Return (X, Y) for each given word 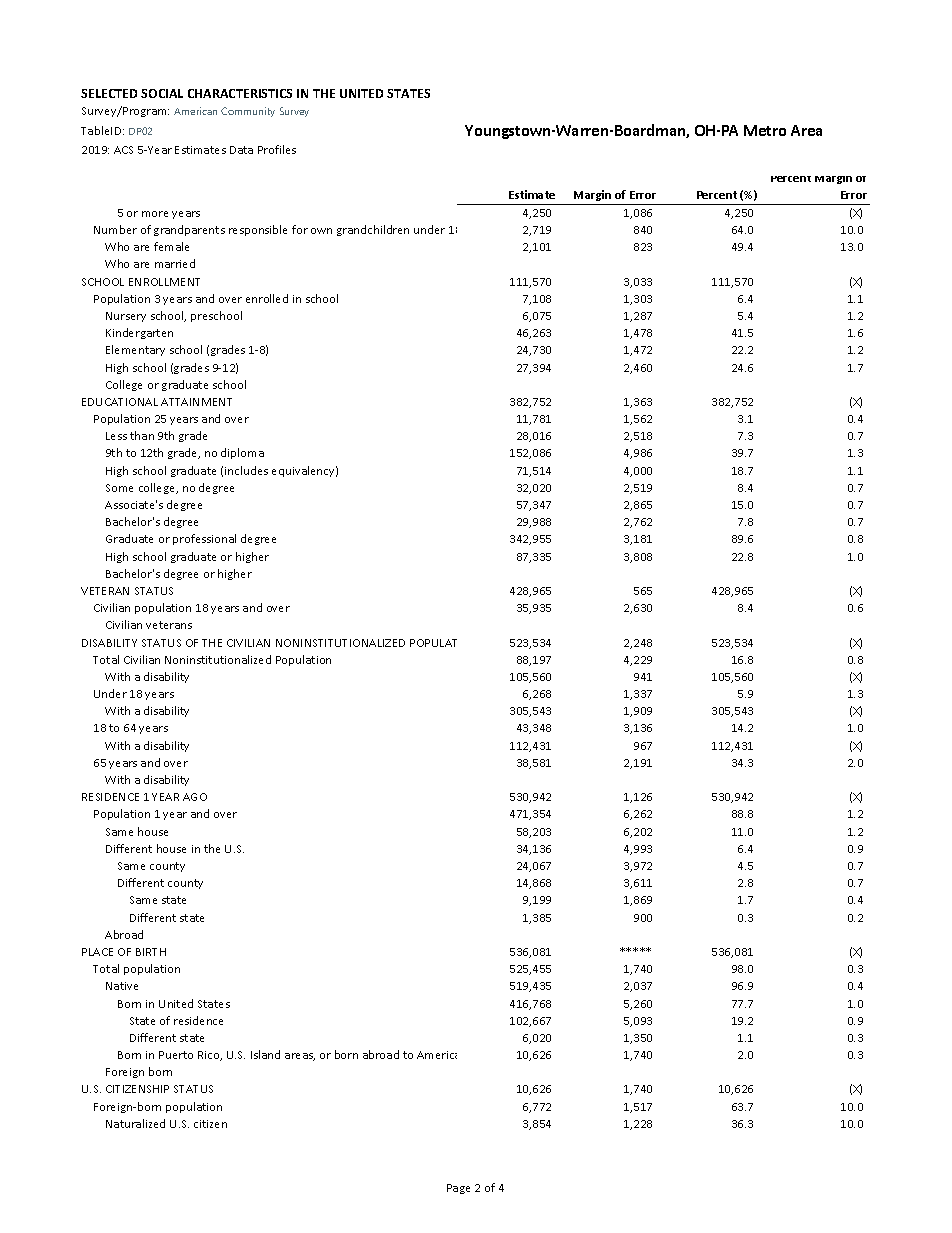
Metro (765, 130)
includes (246, 470)
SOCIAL (162, 93)
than (142, 435)
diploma (242, 453)
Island (265, 1054)
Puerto (176, 1055)
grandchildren (373, 230)
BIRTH (151, 952)
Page (458, 1189)
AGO (195, 797)
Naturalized (135, 1123)
